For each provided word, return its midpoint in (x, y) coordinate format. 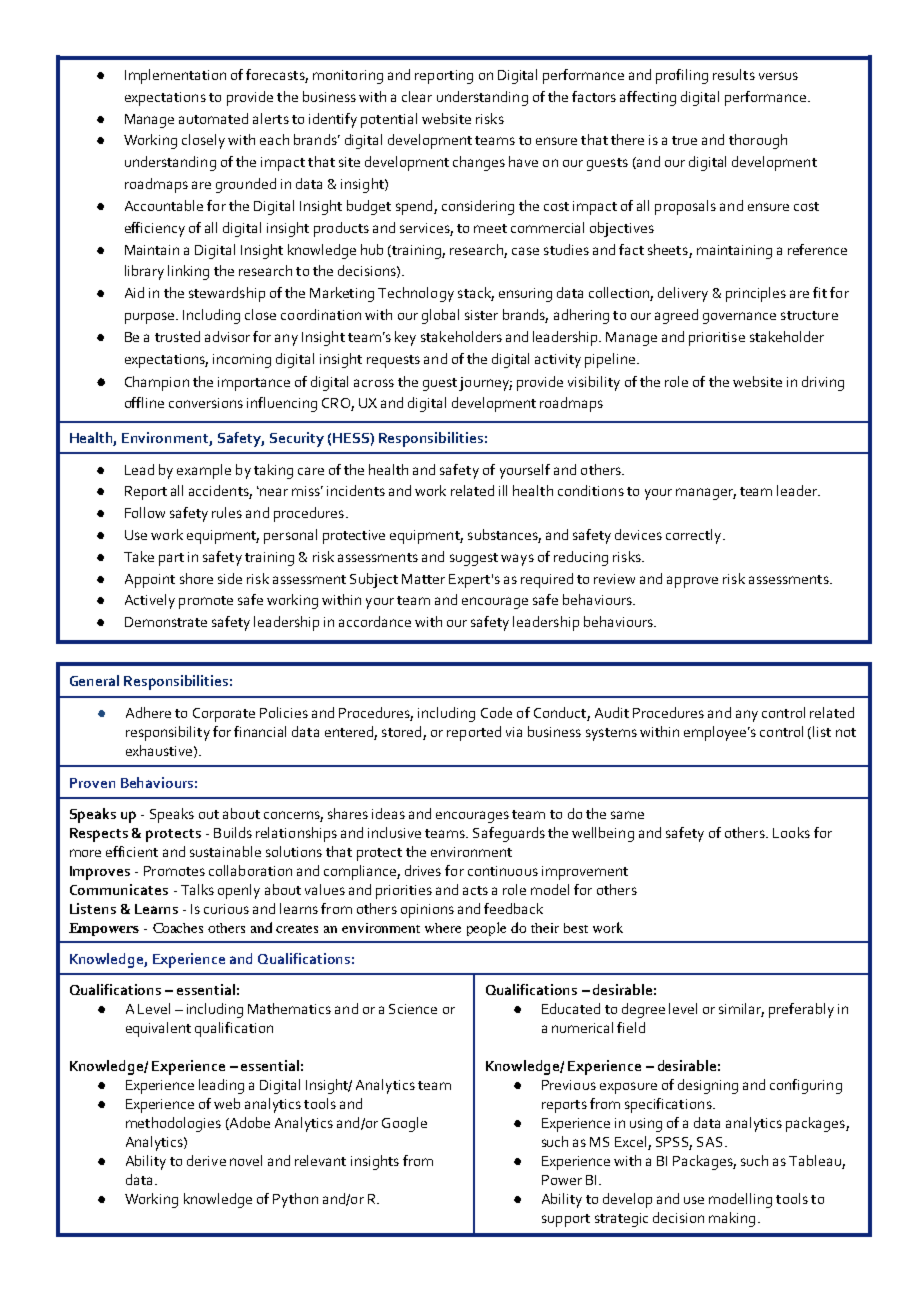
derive (206, 1160)
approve (692, 582)
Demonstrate (166, 622)
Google (404, 1124)
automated (213, 118)
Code (496, 712)
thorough (758, 141)
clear (417, 96)
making (732, 1219)
